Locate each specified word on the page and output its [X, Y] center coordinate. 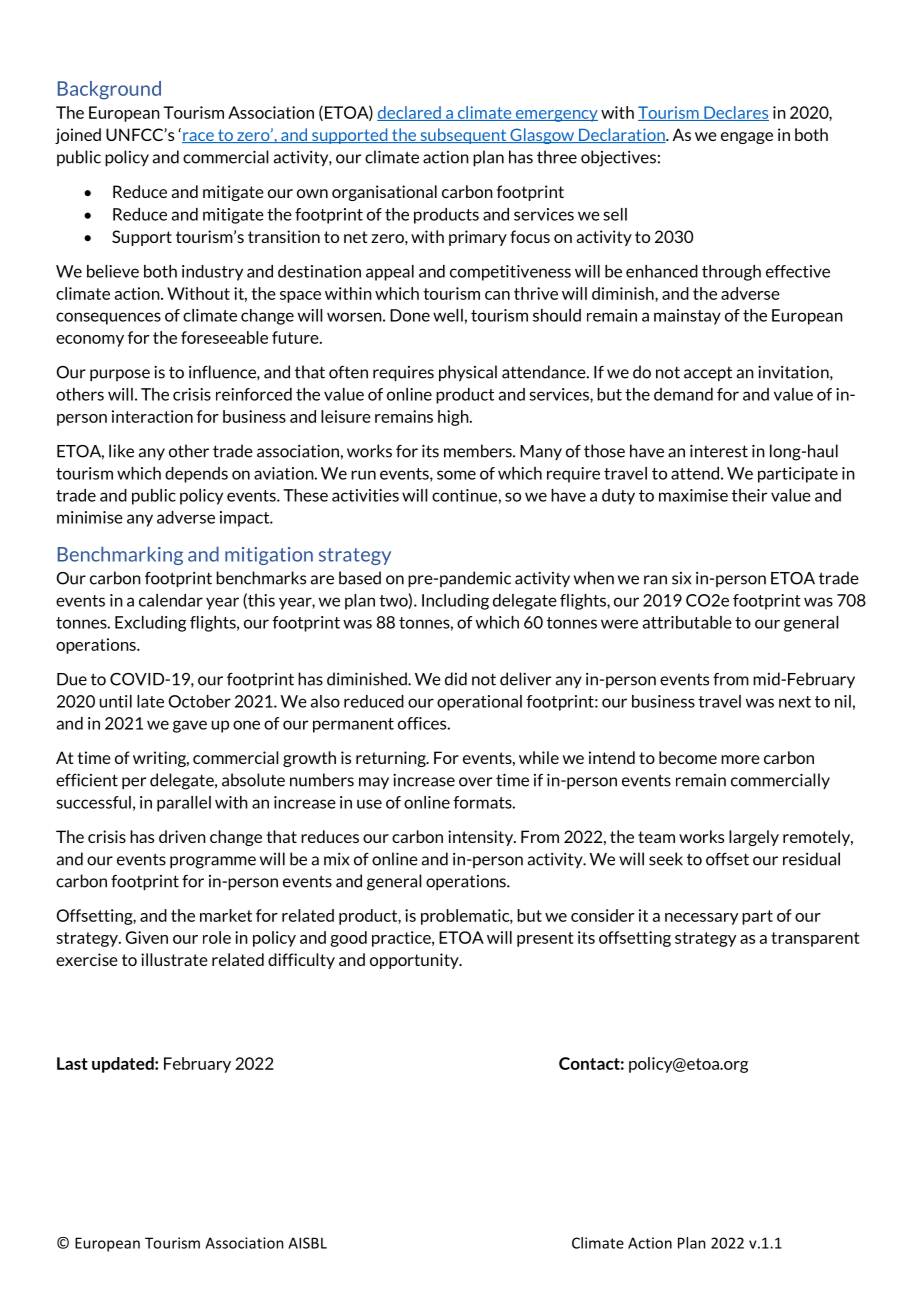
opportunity [415, 961]
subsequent [463, 136]
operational [479, 703]
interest [719, 451]
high [454, 418]
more [740, 759]
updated [124, 1065]
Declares [735, 113]
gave [190, 726]
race [199, 137]
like [121, 451]
